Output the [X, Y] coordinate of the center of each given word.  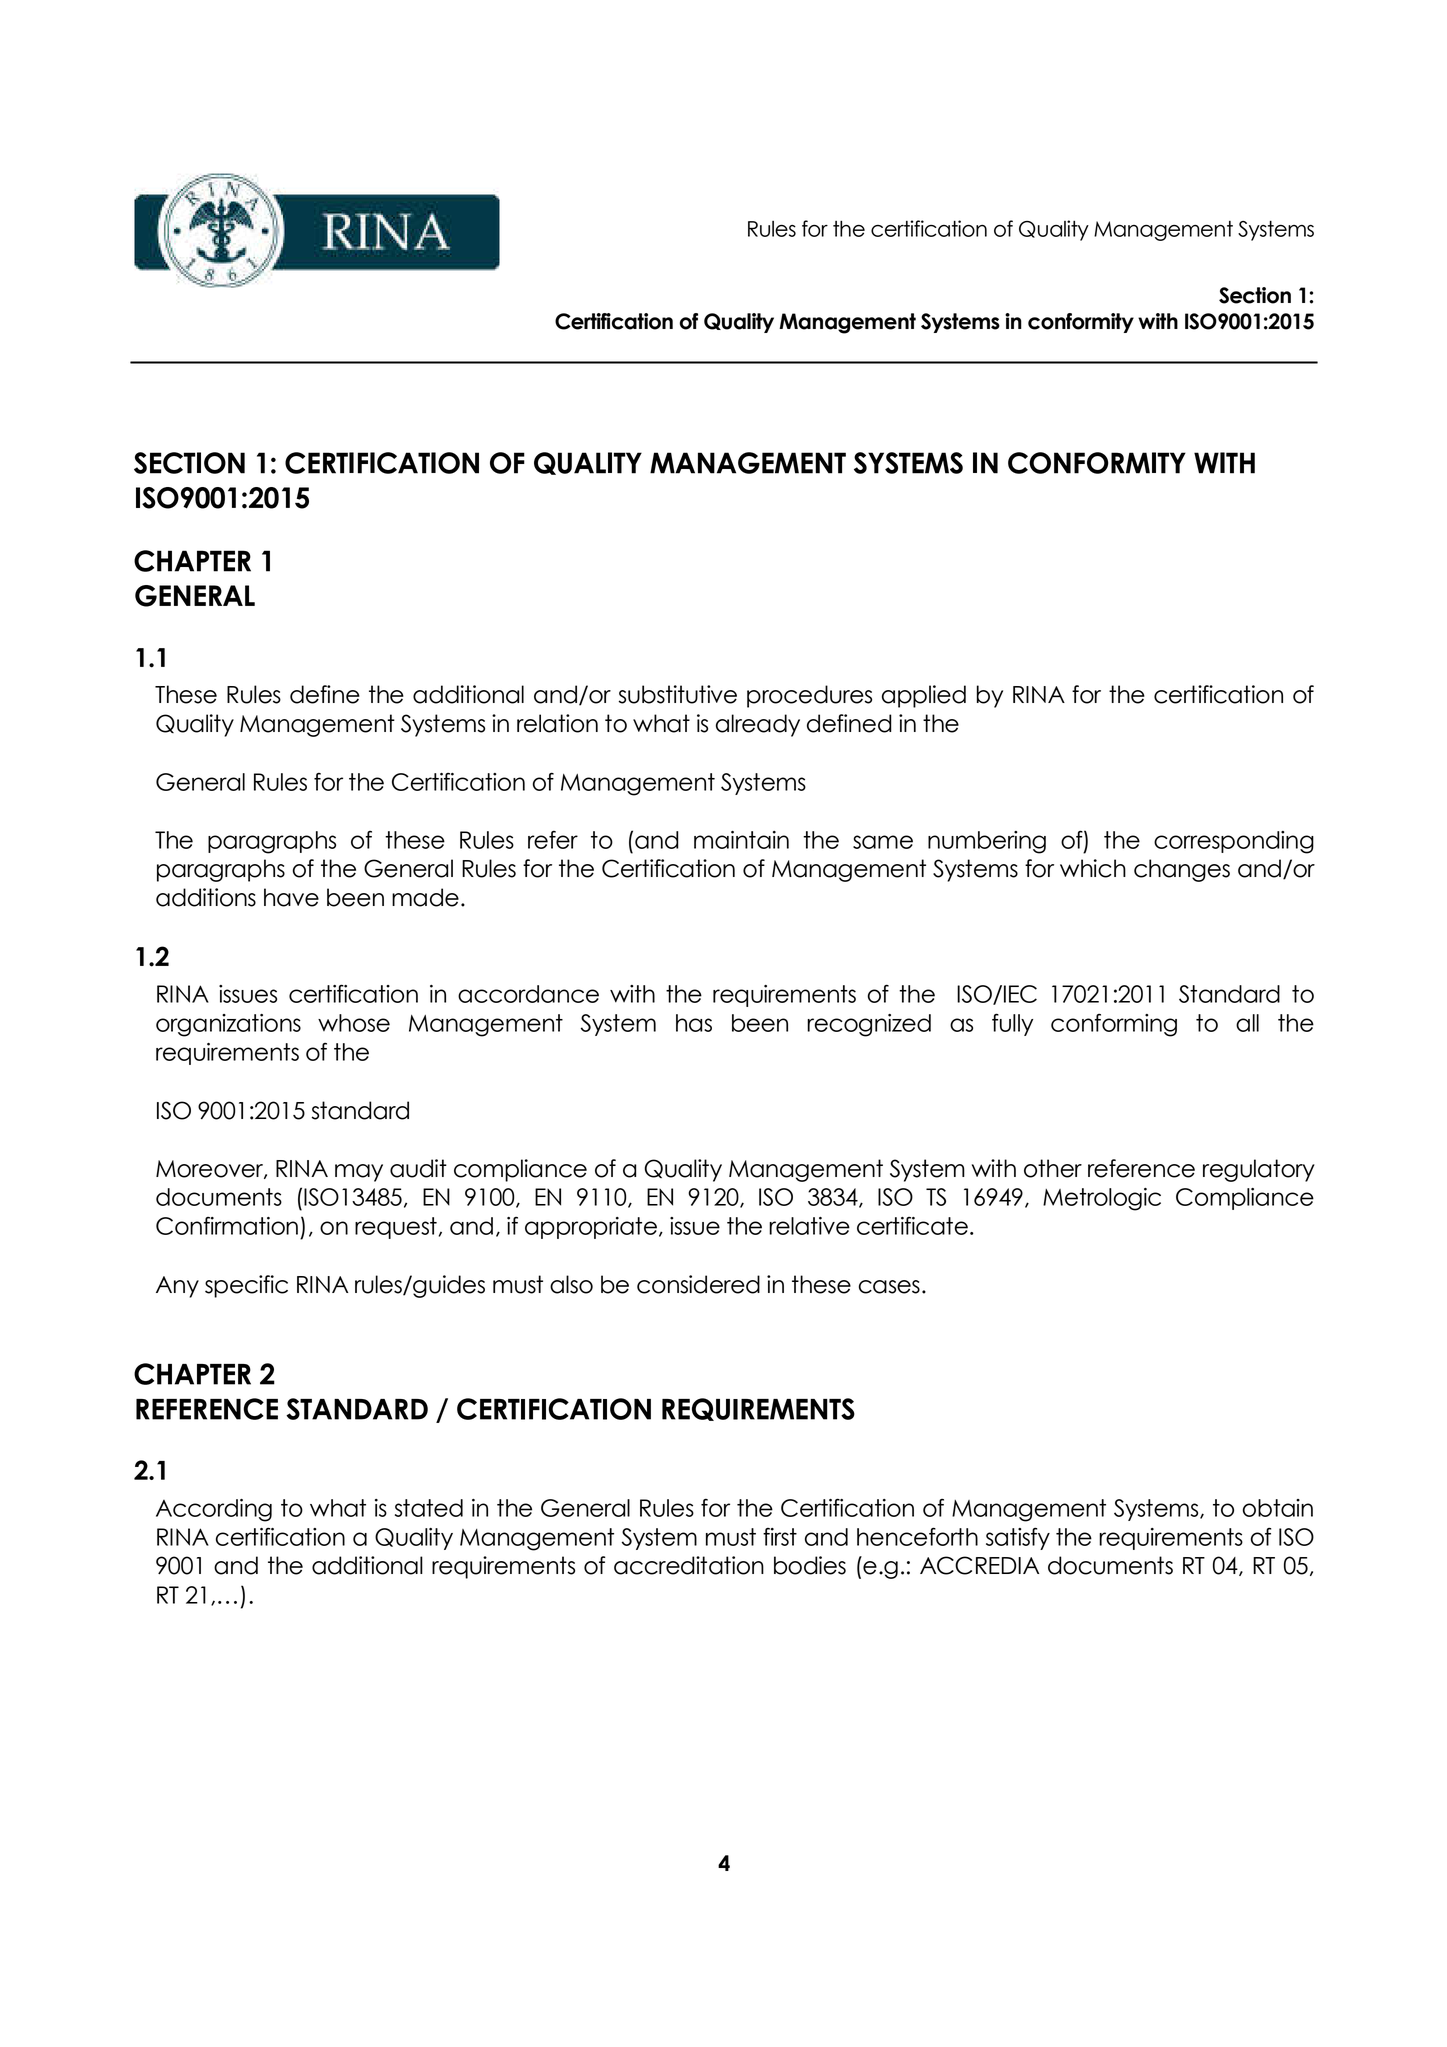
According [214, 1510]
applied [924, 696]
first [780, 1537]
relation [557, 723]
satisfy [1018, 1538]
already [758, 725]
